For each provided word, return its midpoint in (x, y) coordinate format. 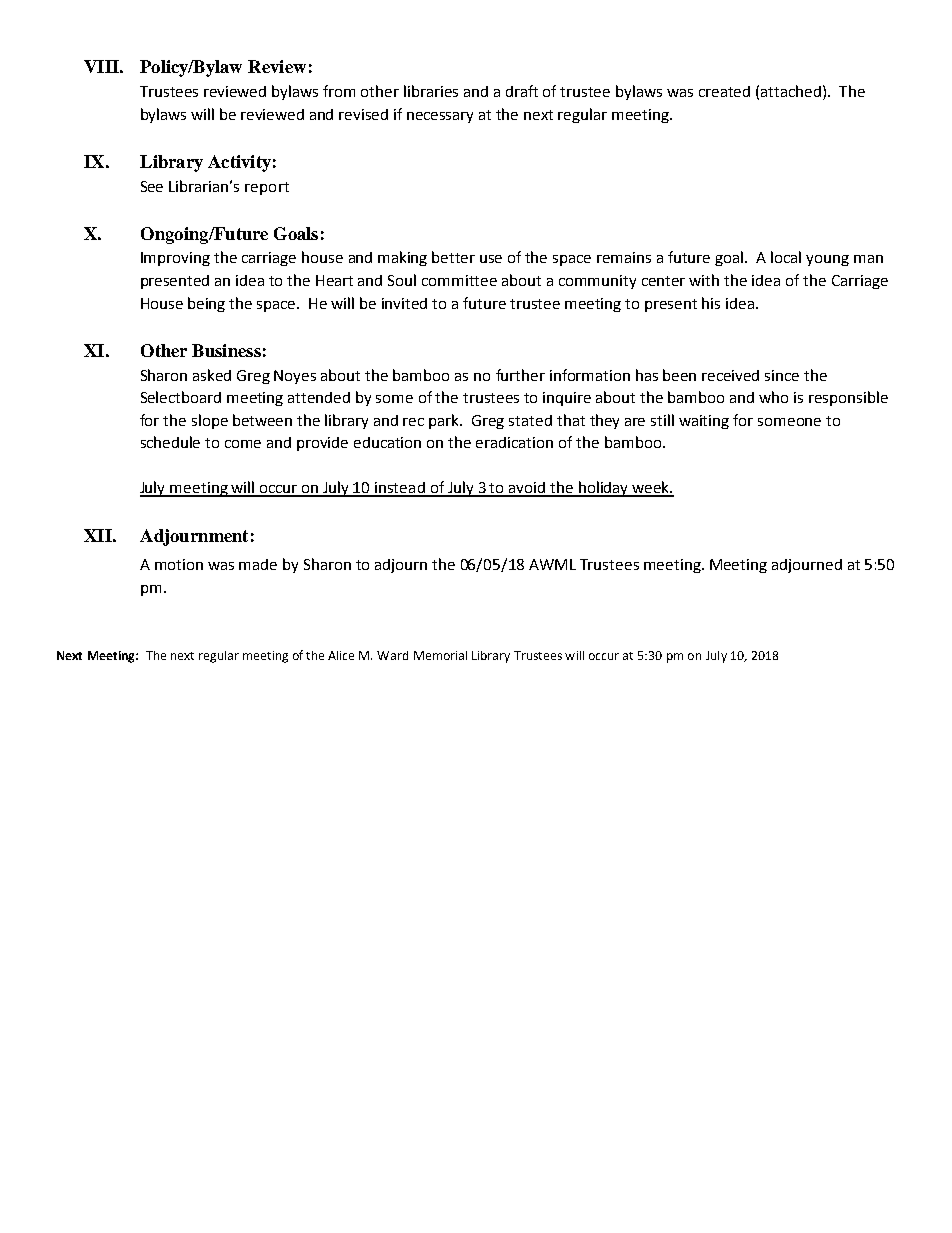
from (339, 91)
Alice (341, 655)
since (782, 375)
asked (212, 375)
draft (522, 91)
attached (791, 91)
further (520, 375)
